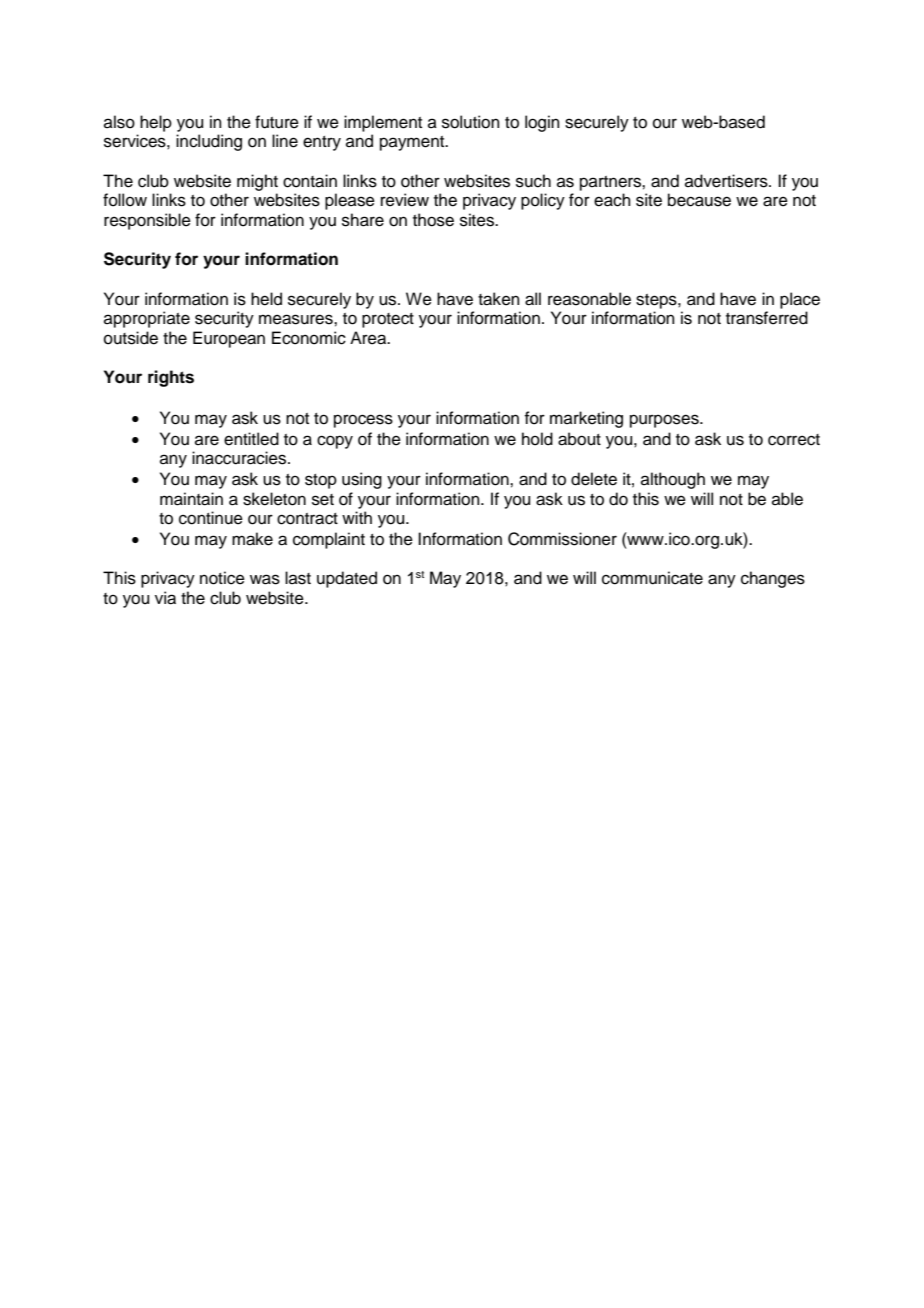 This image has height=1308, width=924. Describe the element at coordinates (471, 122) in the image. I see `solution` at that location.
